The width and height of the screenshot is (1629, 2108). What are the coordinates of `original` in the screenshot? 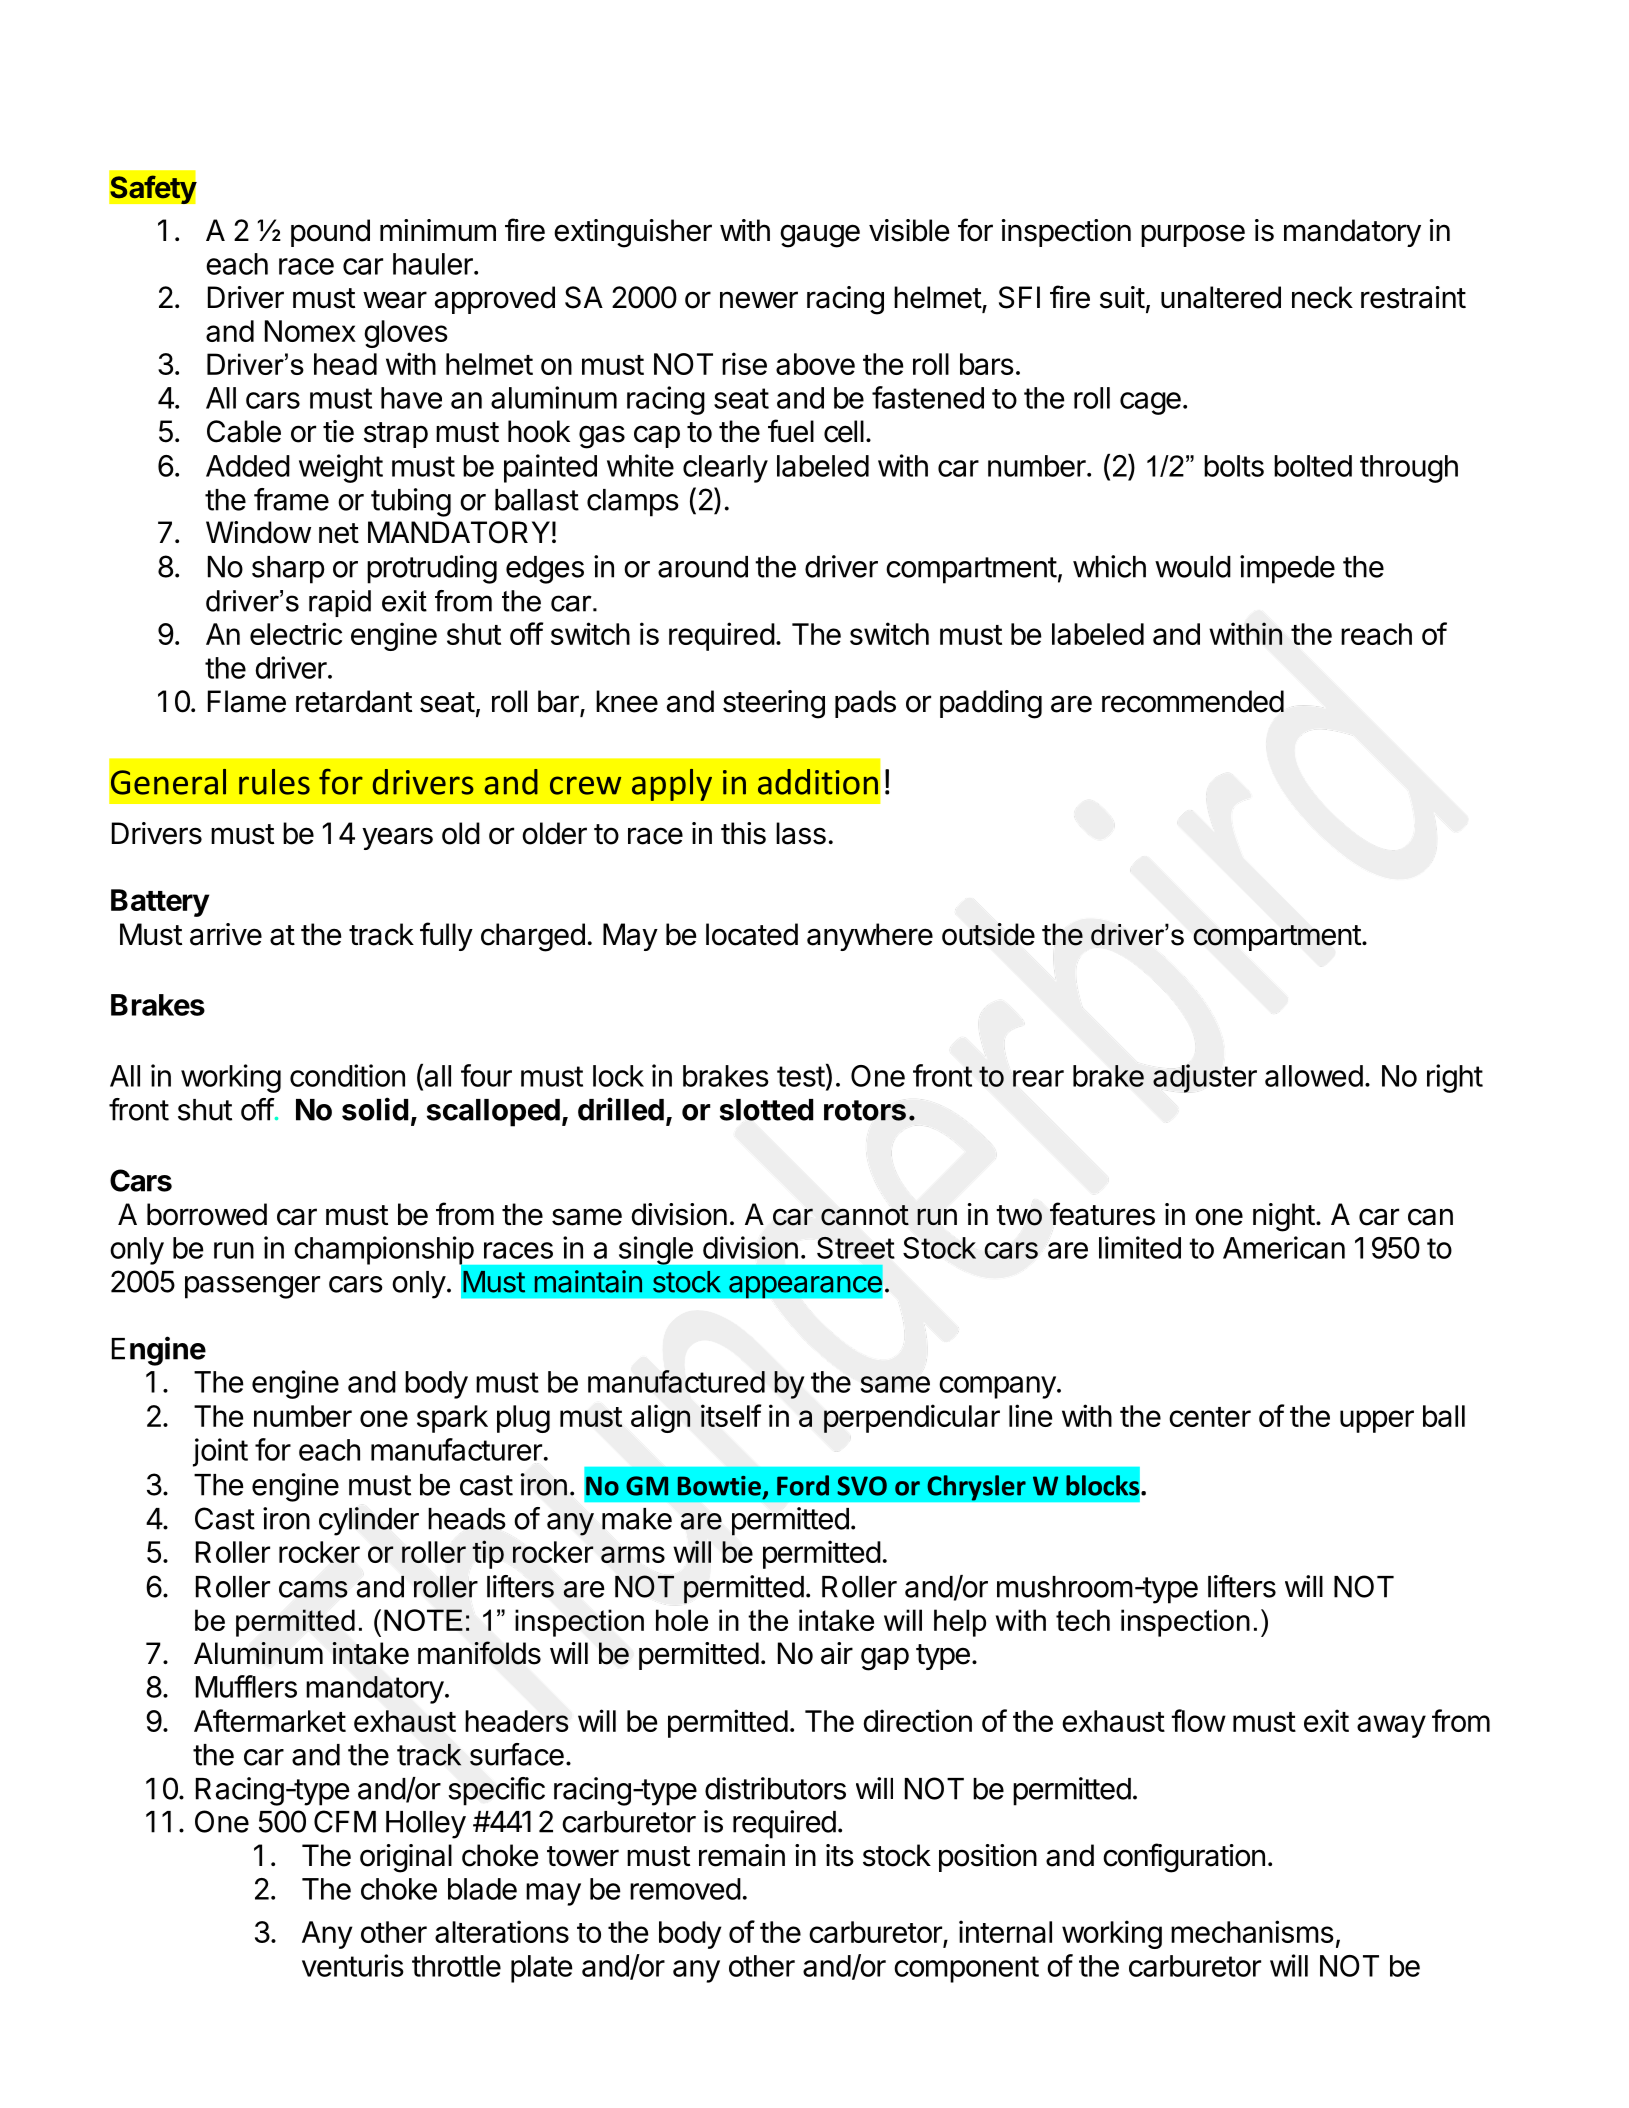 It's located at (406, 1858).
